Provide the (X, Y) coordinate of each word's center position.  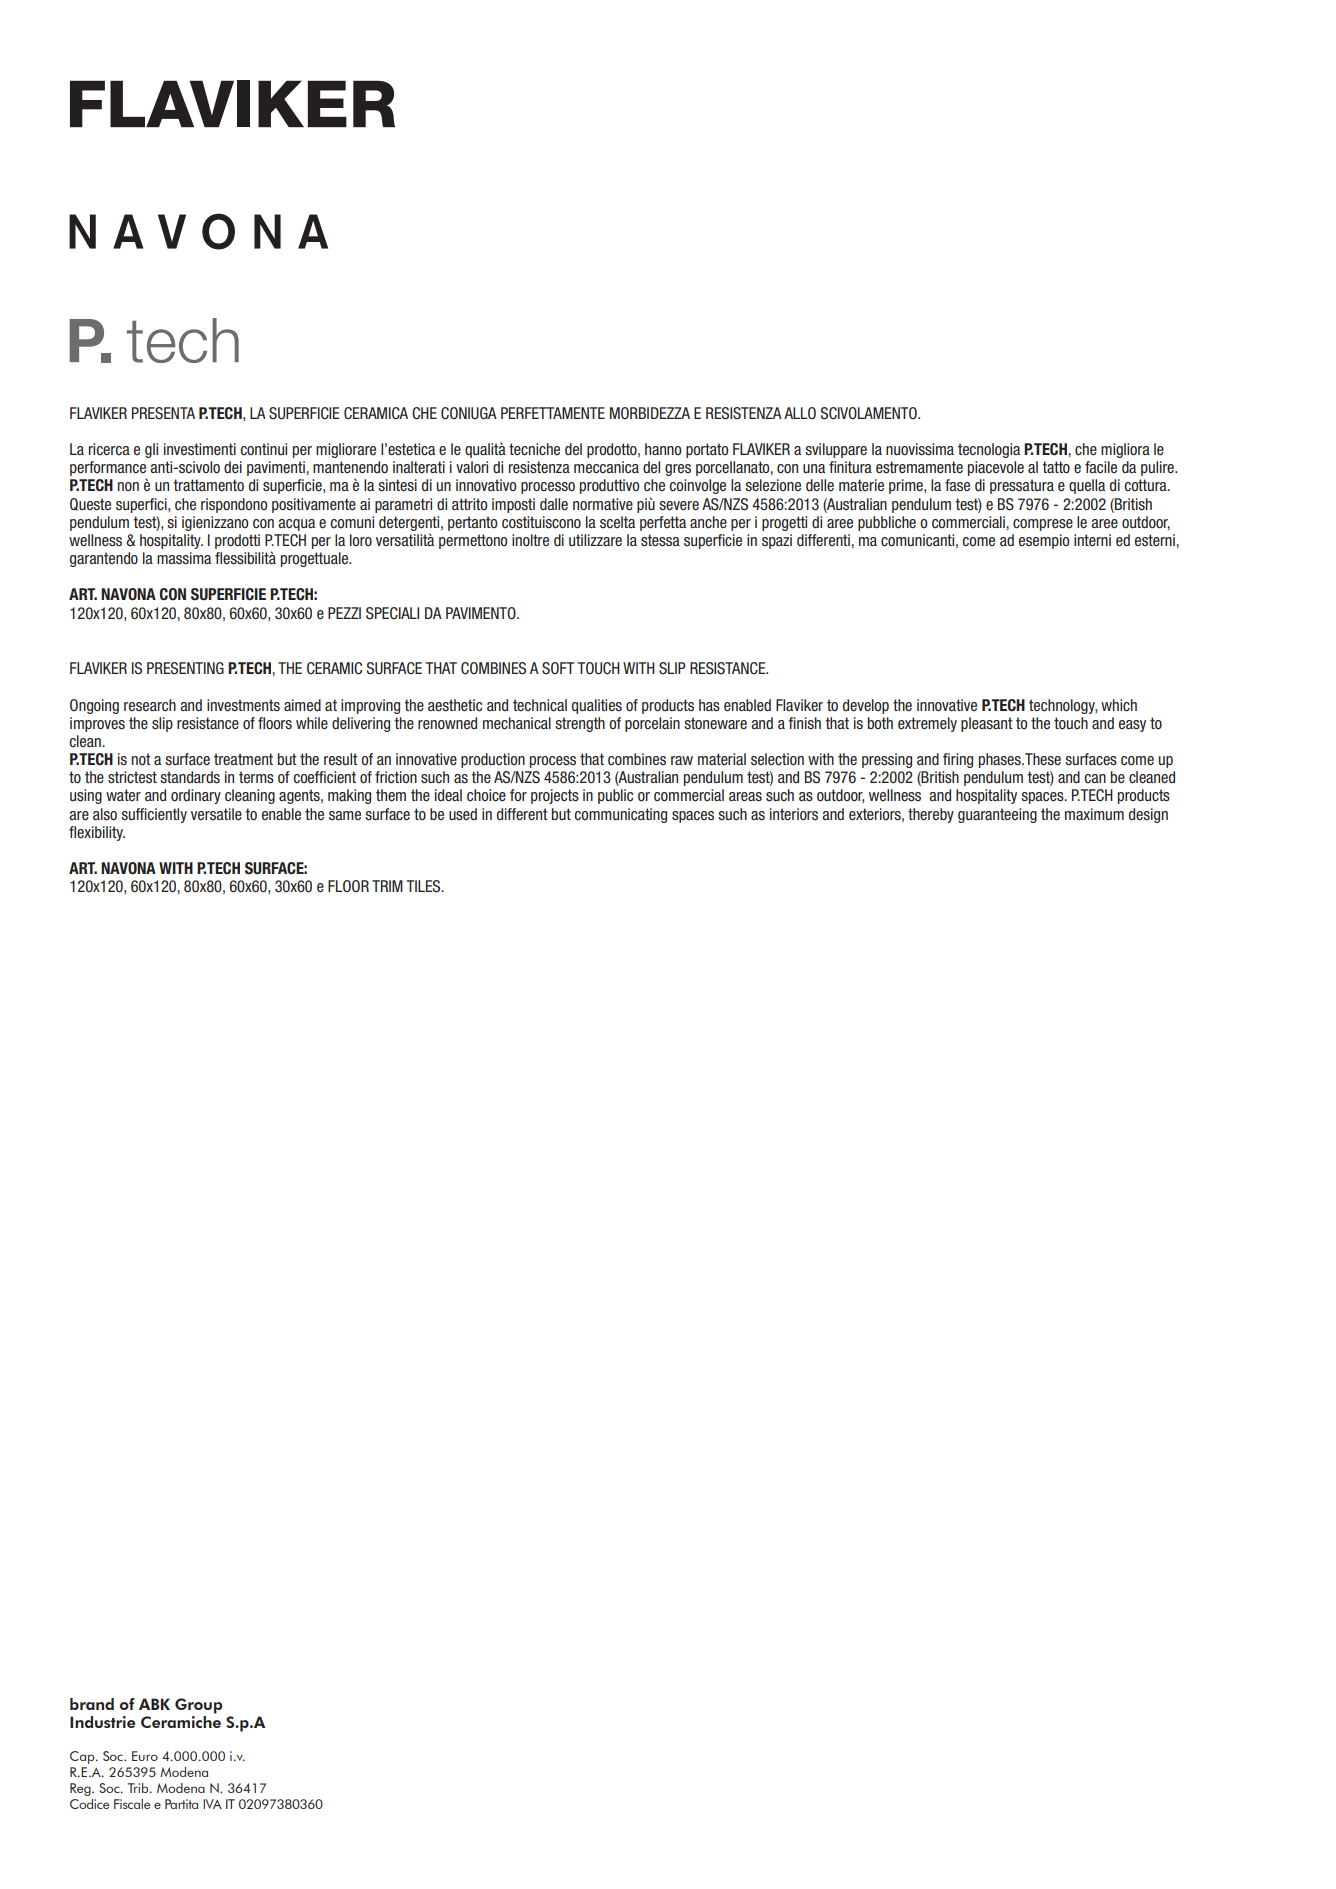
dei (233, 467)
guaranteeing (997, 815)
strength (580, 724)
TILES (425, 886)
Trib (139, 1788)
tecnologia (989, 450)
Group (198, 1706)
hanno (663, 449)
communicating (620, 815)
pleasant (987, 724)
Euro (145, 1756)
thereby (931, 815)
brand (92, 1704)
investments (243, 705)
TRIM (387, 886)
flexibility (97, 833)
